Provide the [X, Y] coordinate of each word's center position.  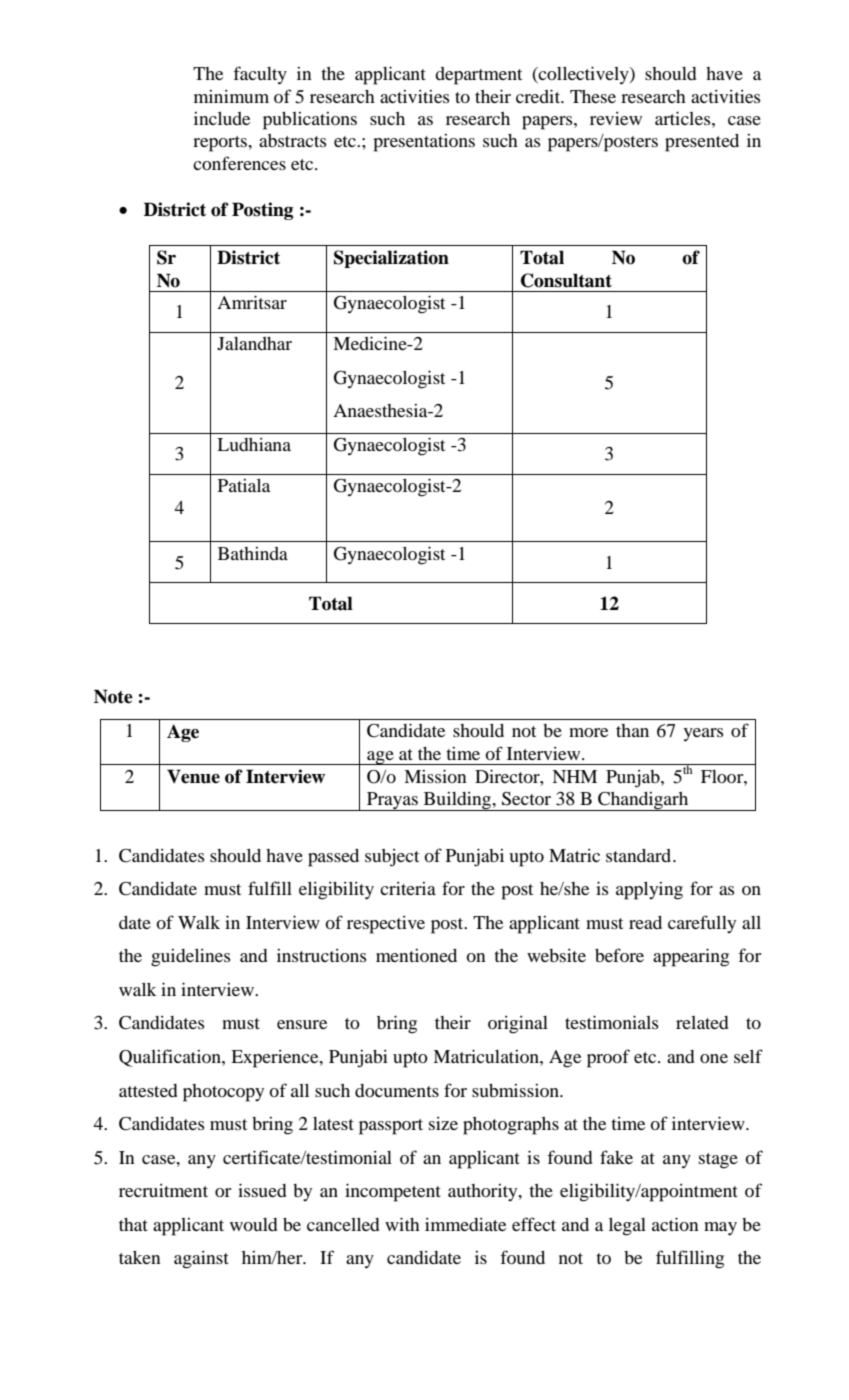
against [201, 1260]
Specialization [391, 259]
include [222, 118]
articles [684, 118]
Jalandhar [254, 343]
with [402, 1224]
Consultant [566, 280]
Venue [193, 776]
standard [640, 855]
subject [392, 858]
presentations [424, 143]
